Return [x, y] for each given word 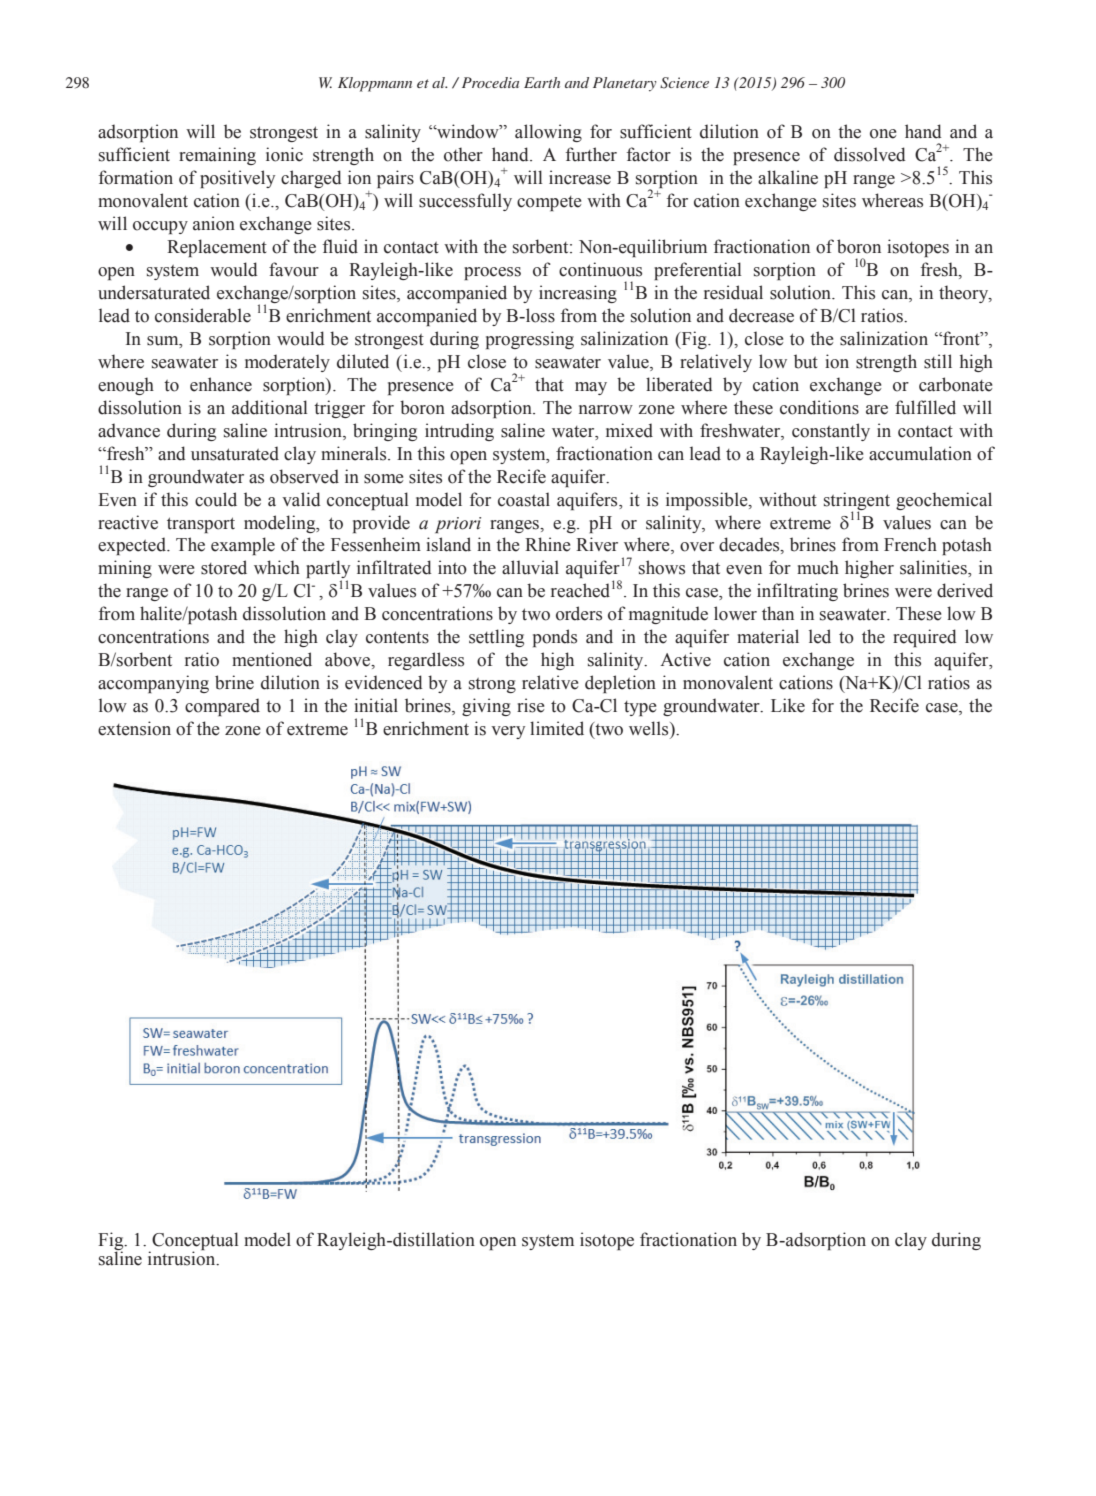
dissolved [870, 154]
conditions [819, 407]
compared [222, 707]
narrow [606, 410]
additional [269, 407]
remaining [217, 156]
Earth [542, 82]
